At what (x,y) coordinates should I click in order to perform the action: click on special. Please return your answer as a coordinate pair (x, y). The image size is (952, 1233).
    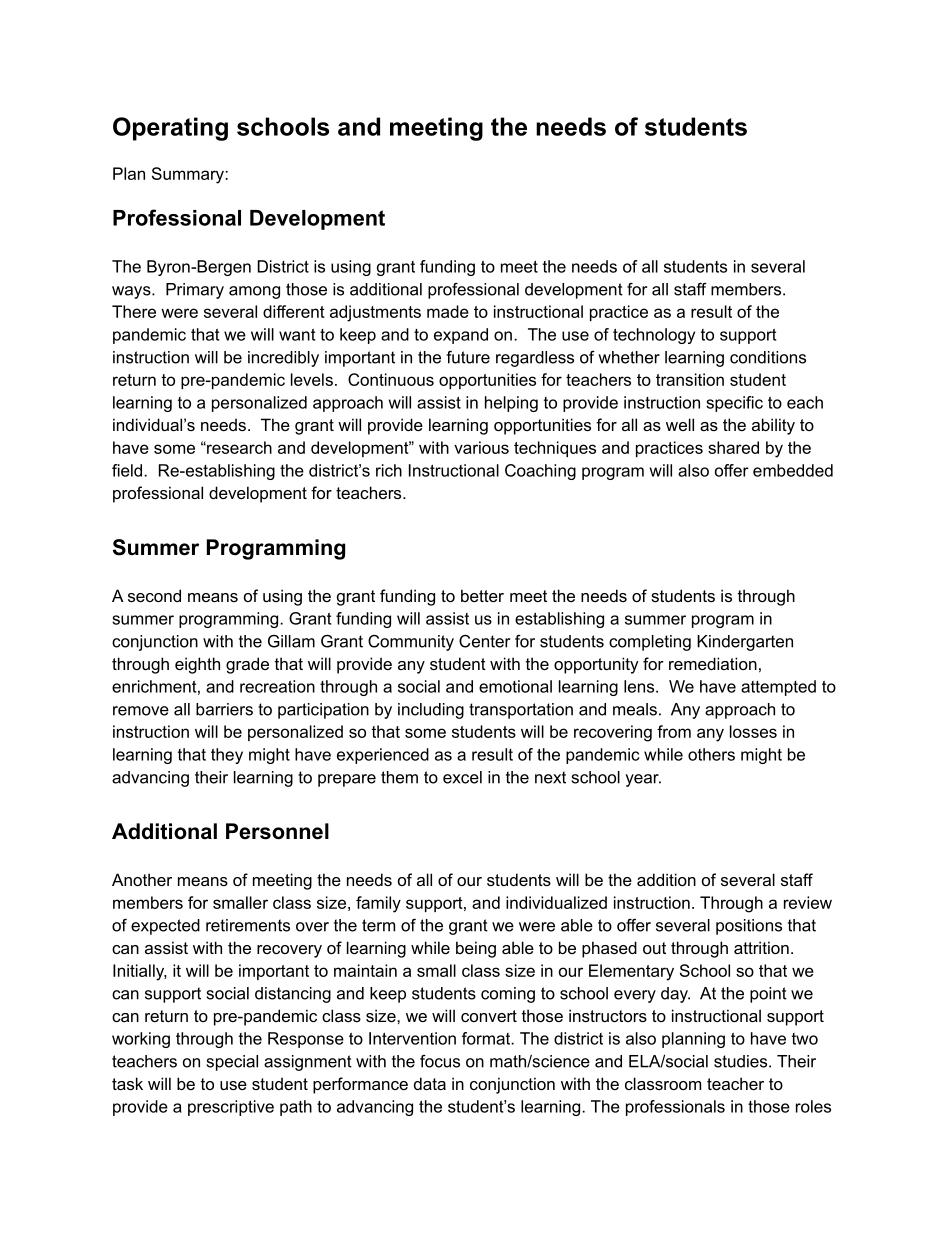
    Looking at the image, I should click on (232, 1063).
